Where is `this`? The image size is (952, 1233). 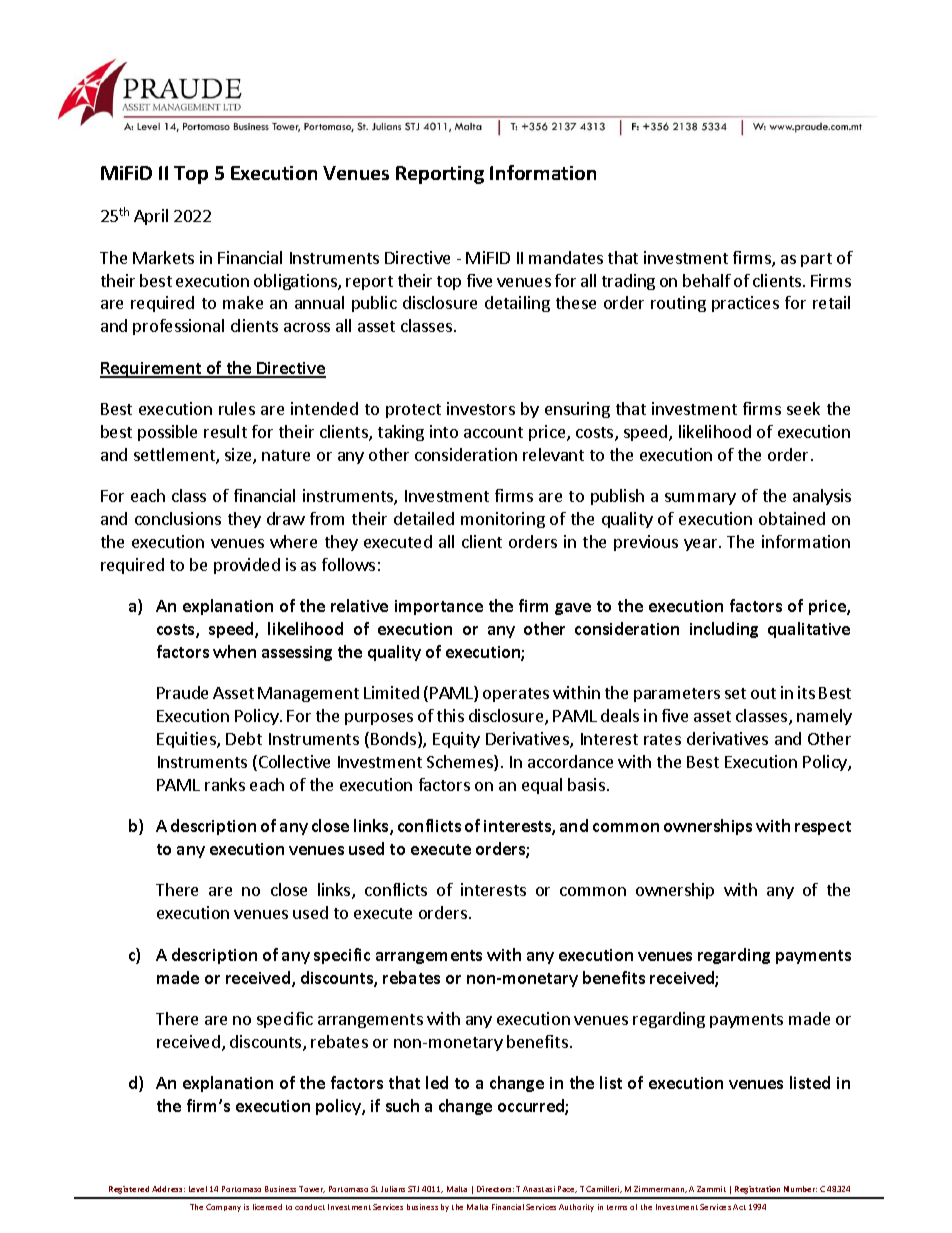 this is located at coordinates (450, 715).
